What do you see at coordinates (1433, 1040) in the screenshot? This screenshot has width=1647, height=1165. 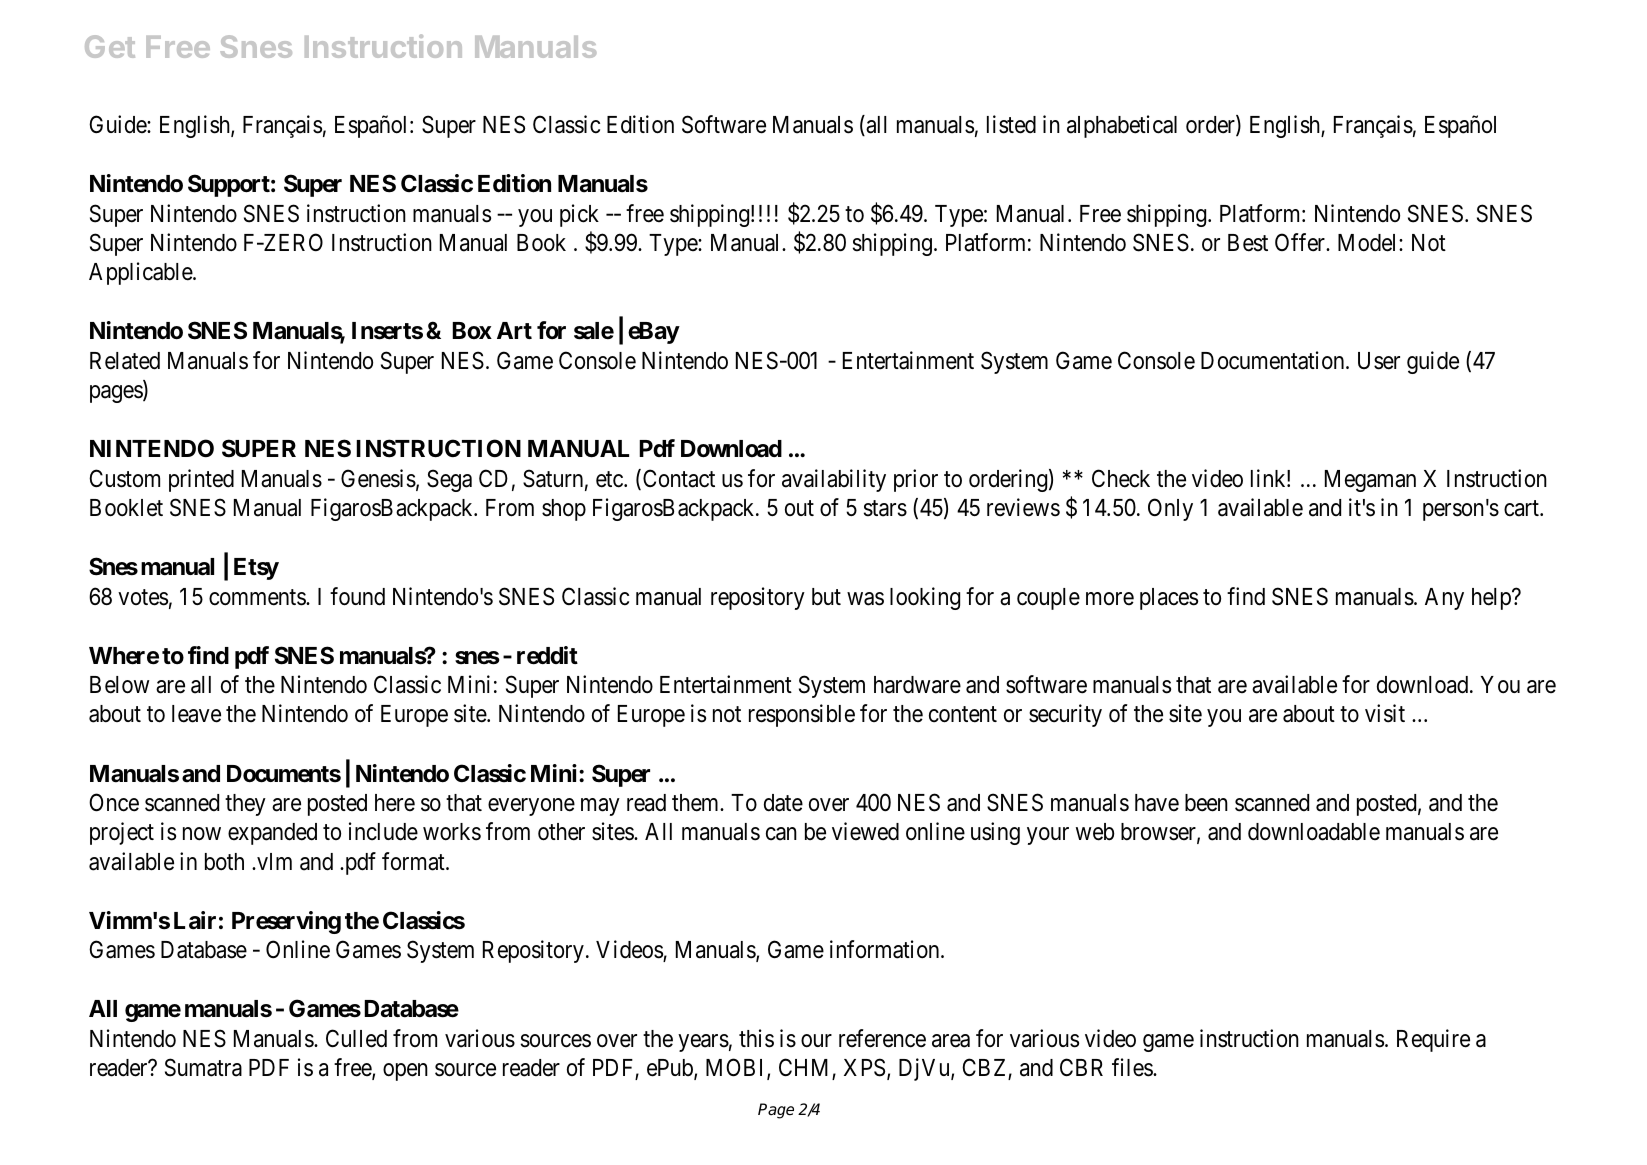 I see `Require` at bounding box center [1433, 1040].
